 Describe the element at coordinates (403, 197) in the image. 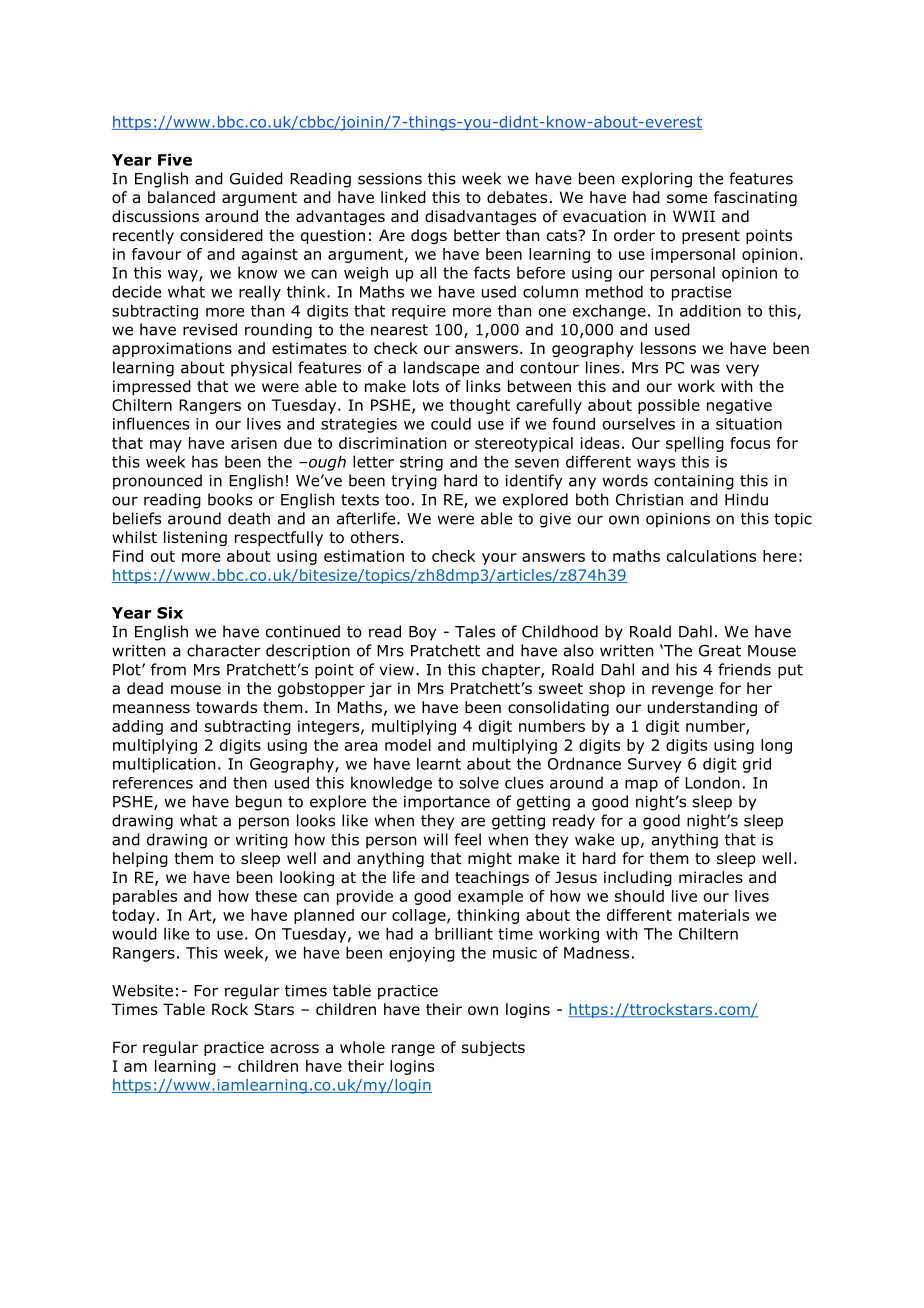

I see `linked` at that location.
